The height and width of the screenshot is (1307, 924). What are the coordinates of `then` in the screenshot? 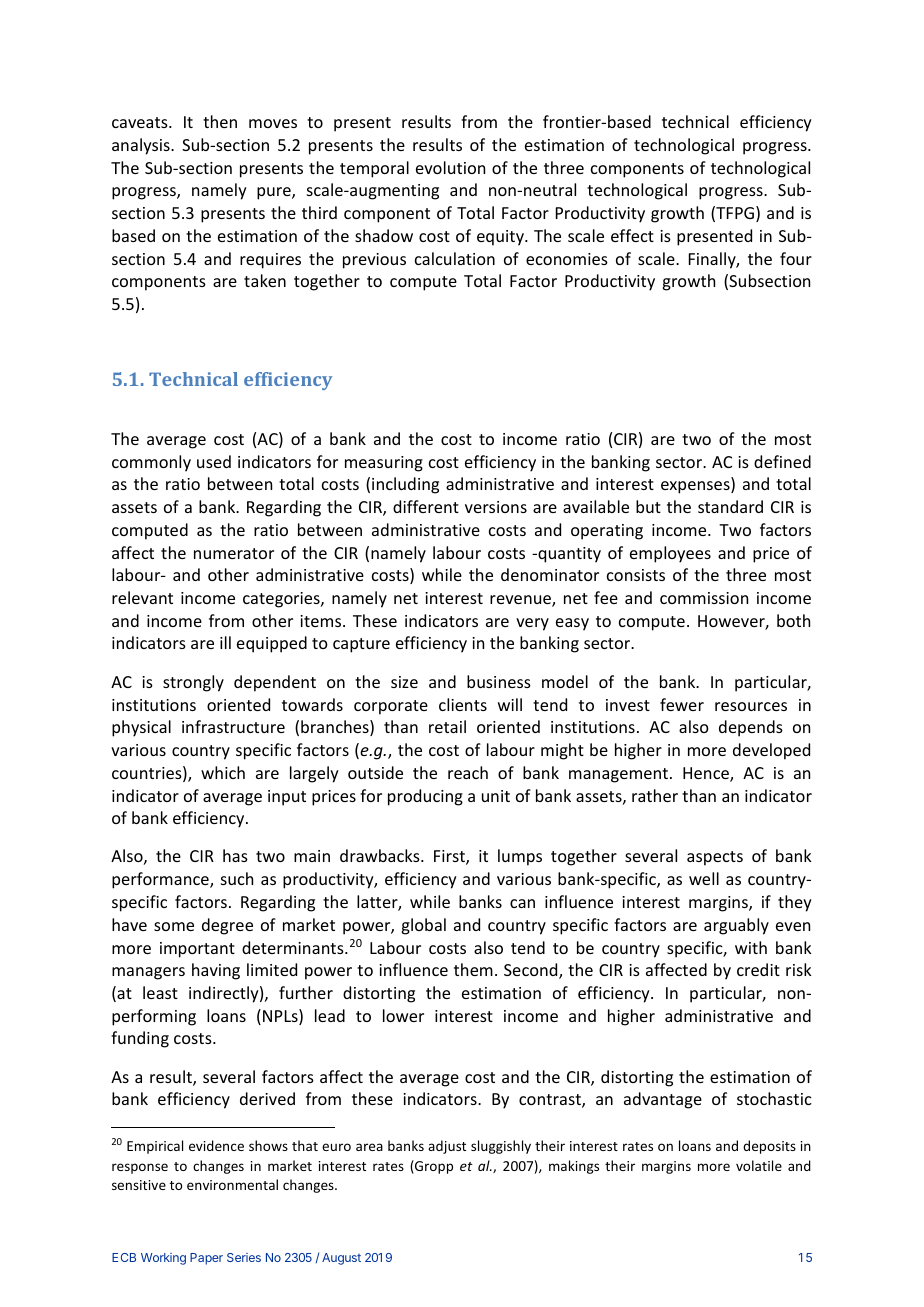 It's located at (220, 121).
